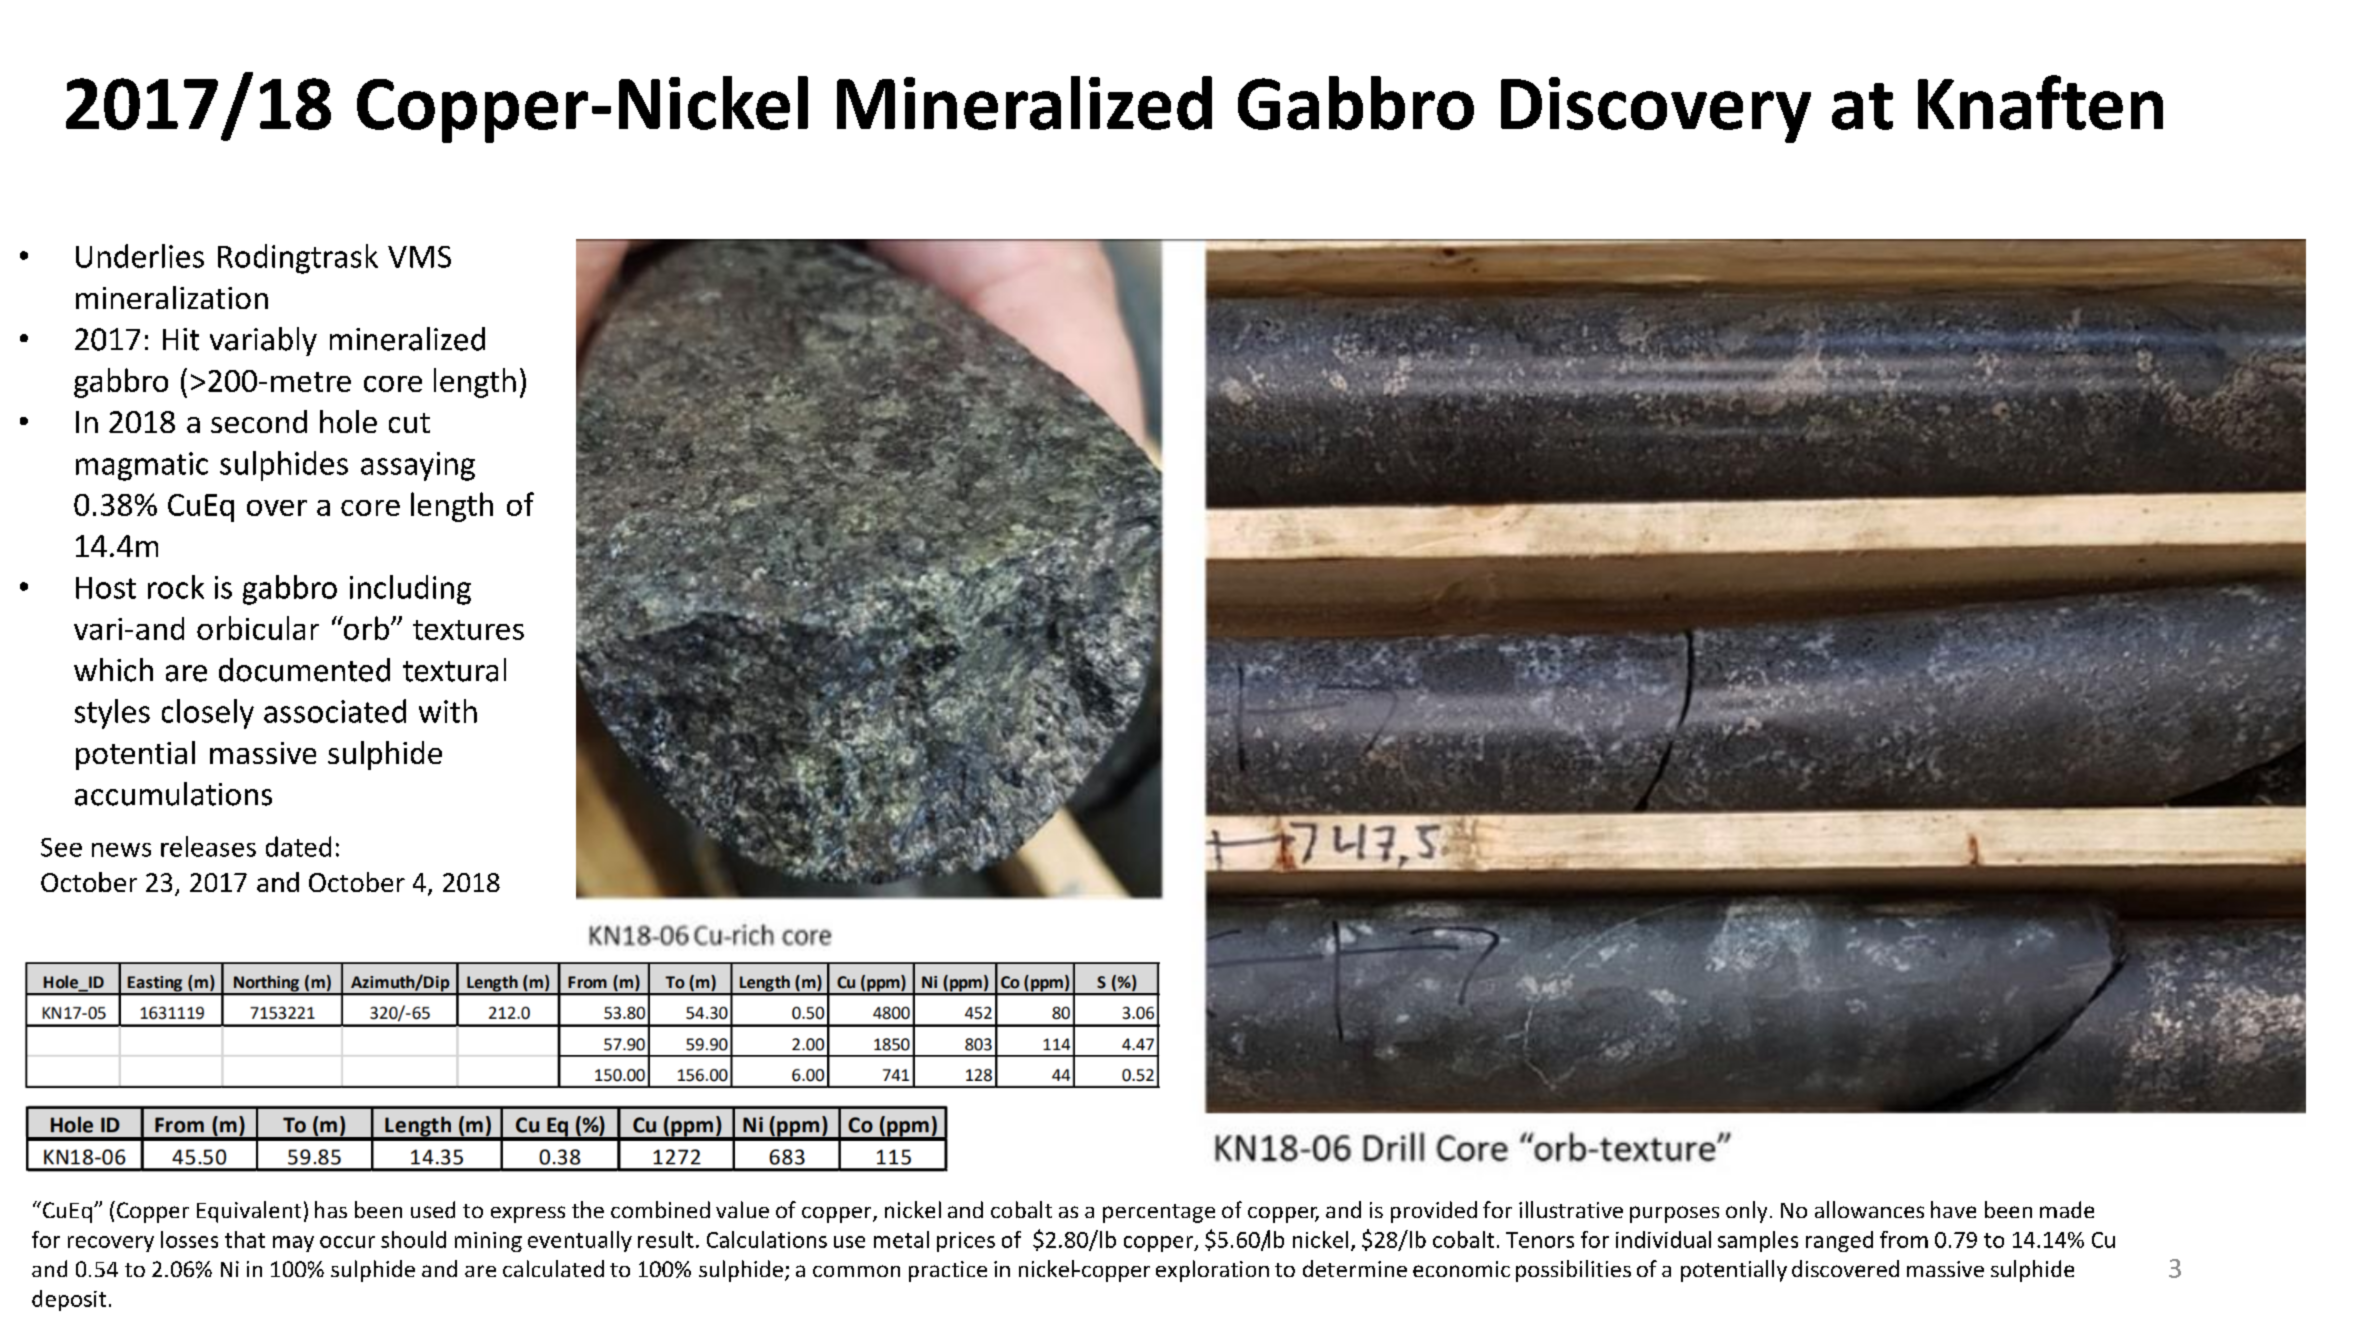  What do you see at coordinates (948, 1271) in the image?
I see `practice` at bounding box center [948, 1271].
